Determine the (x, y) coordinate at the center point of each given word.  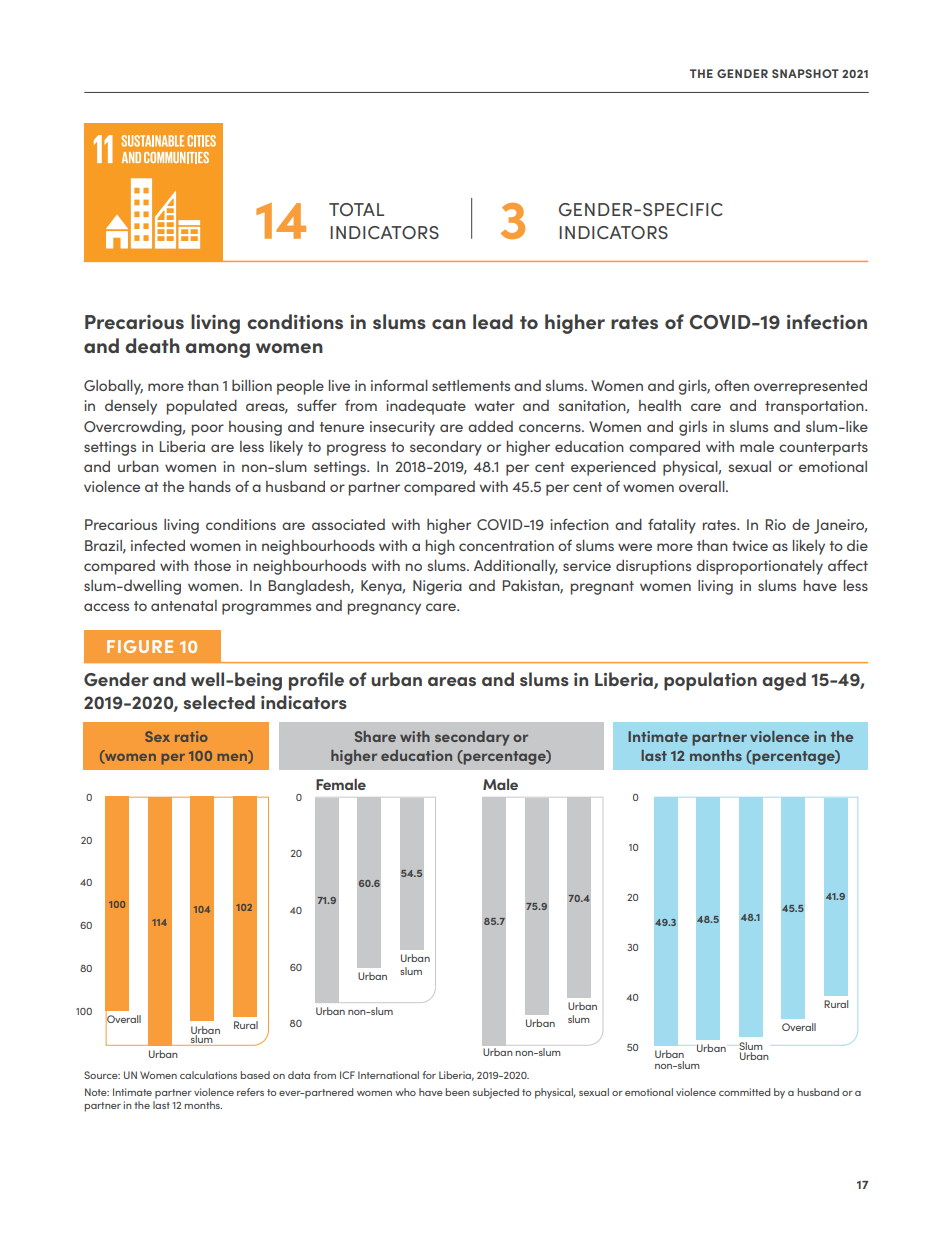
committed (744, 1092)
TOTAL (356, 209)
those (212, 565)
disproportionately (759, 567)
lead (493, 321)
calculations (208, 1075)
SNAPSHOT (805, 73)
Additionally (516, 567)
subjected (496, 1093)
